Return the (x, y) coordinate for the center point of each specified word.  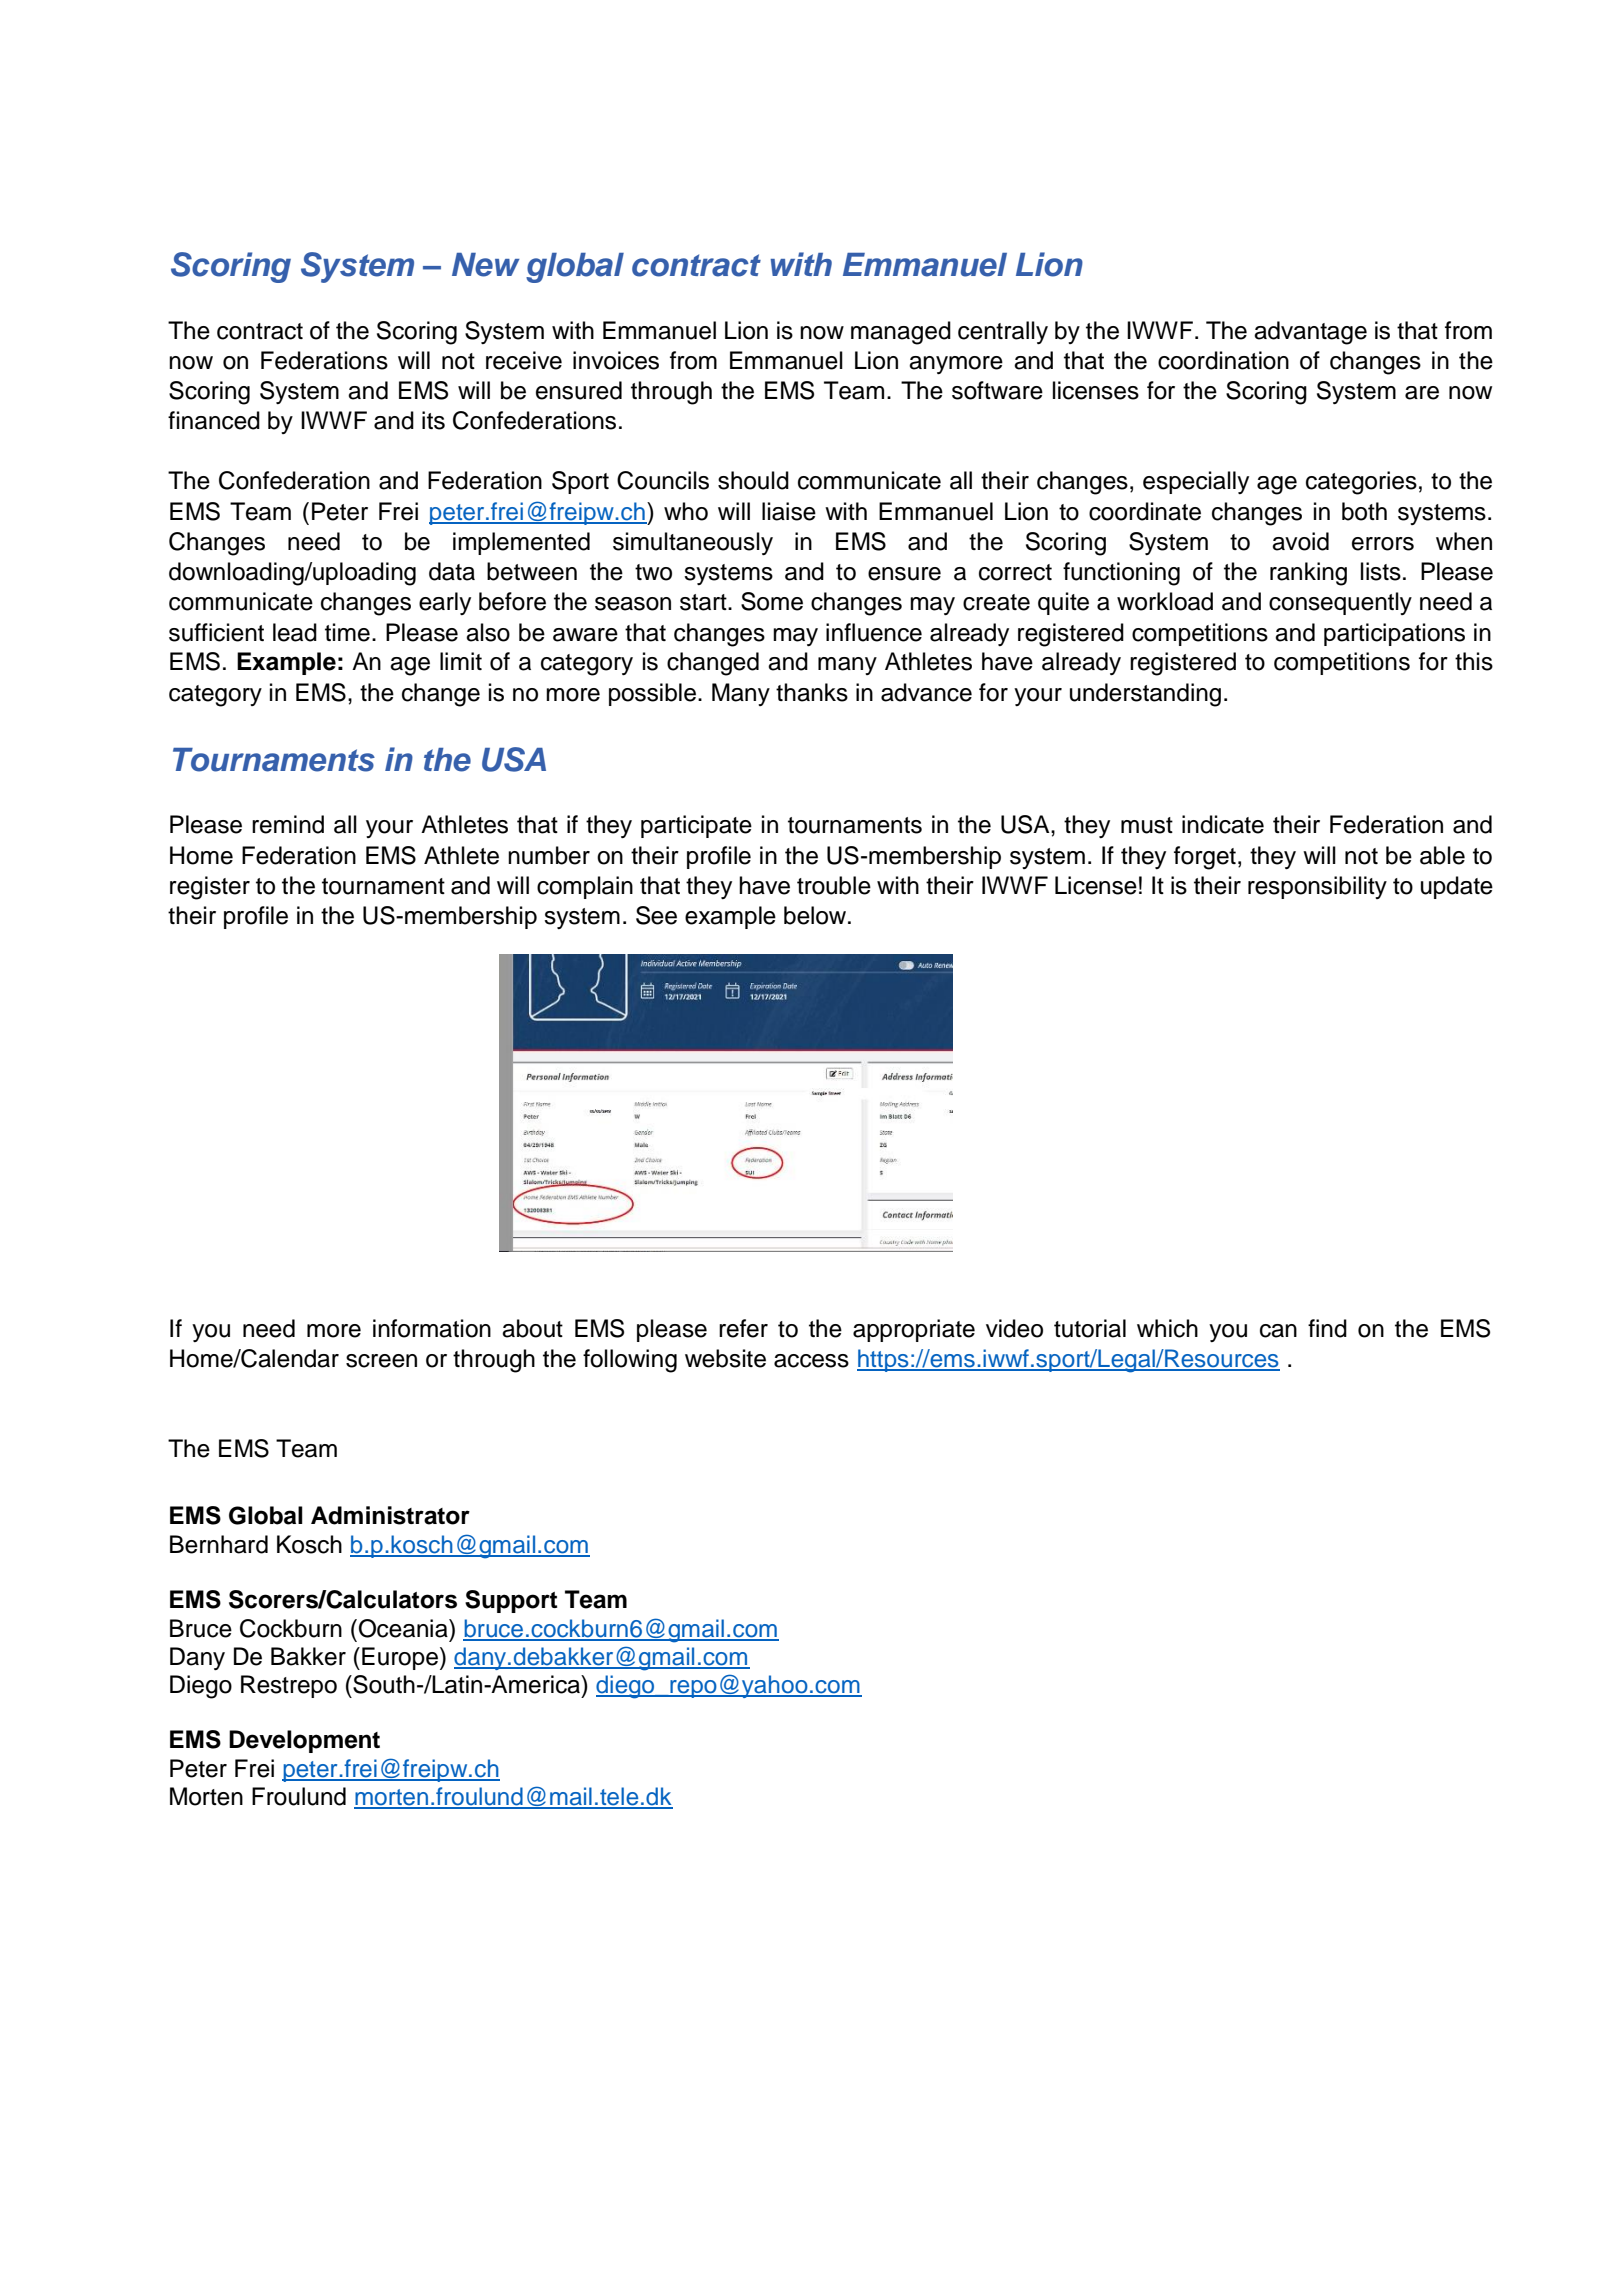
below (816, 915)
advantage (1310, 333)
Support (511, 1601)
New (485, 265)
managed (901, 333)
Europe (400, 1658)
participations (1394, 634)
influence (874, 632)
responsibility (1317, 887)
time (347, 632)
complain (585, 887)
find (1327, 1328)
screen (381, 1361)
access (811, 1361)
